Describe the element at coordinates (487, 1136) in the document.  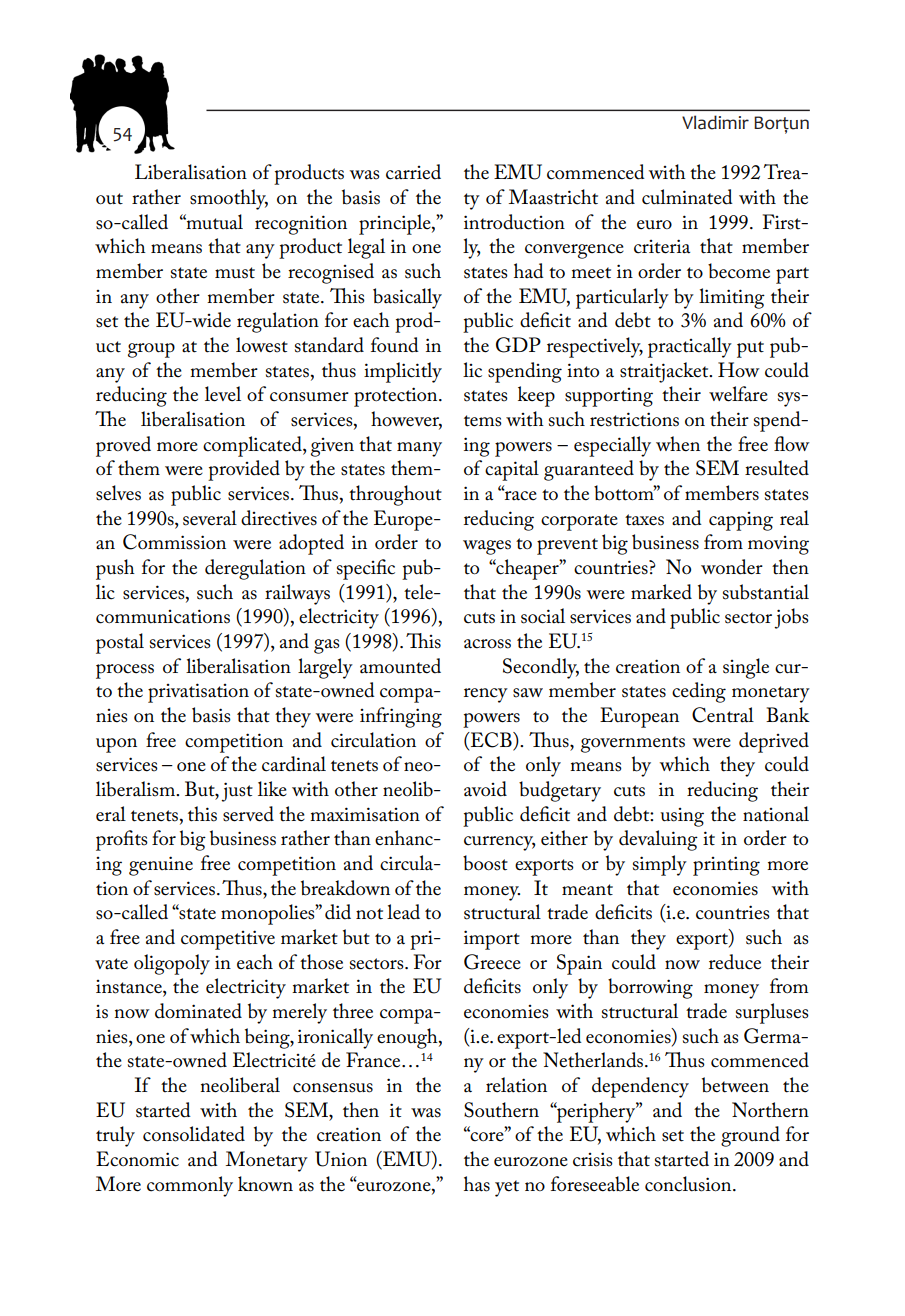
I see `core` at that location.
